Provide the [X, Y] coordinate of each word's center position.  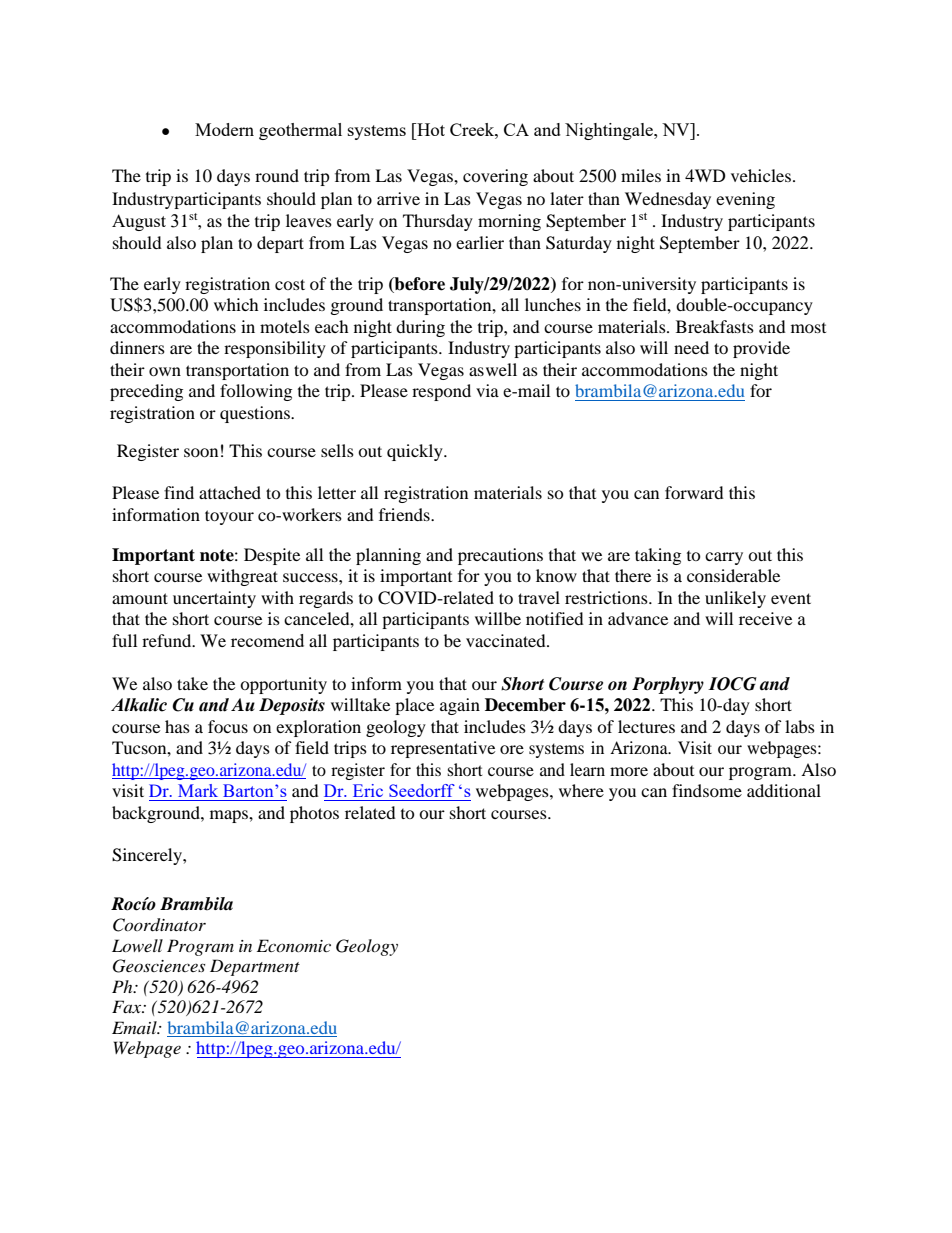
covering [495, 177]
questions [256, 414]
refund [168, 640]
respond [441, 392]
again [460, 706]
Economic [294, 945]
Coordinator [159, 925]
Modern [224, 129]
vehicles [761, 175]
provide [761, 349]
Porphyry [668, 685]
